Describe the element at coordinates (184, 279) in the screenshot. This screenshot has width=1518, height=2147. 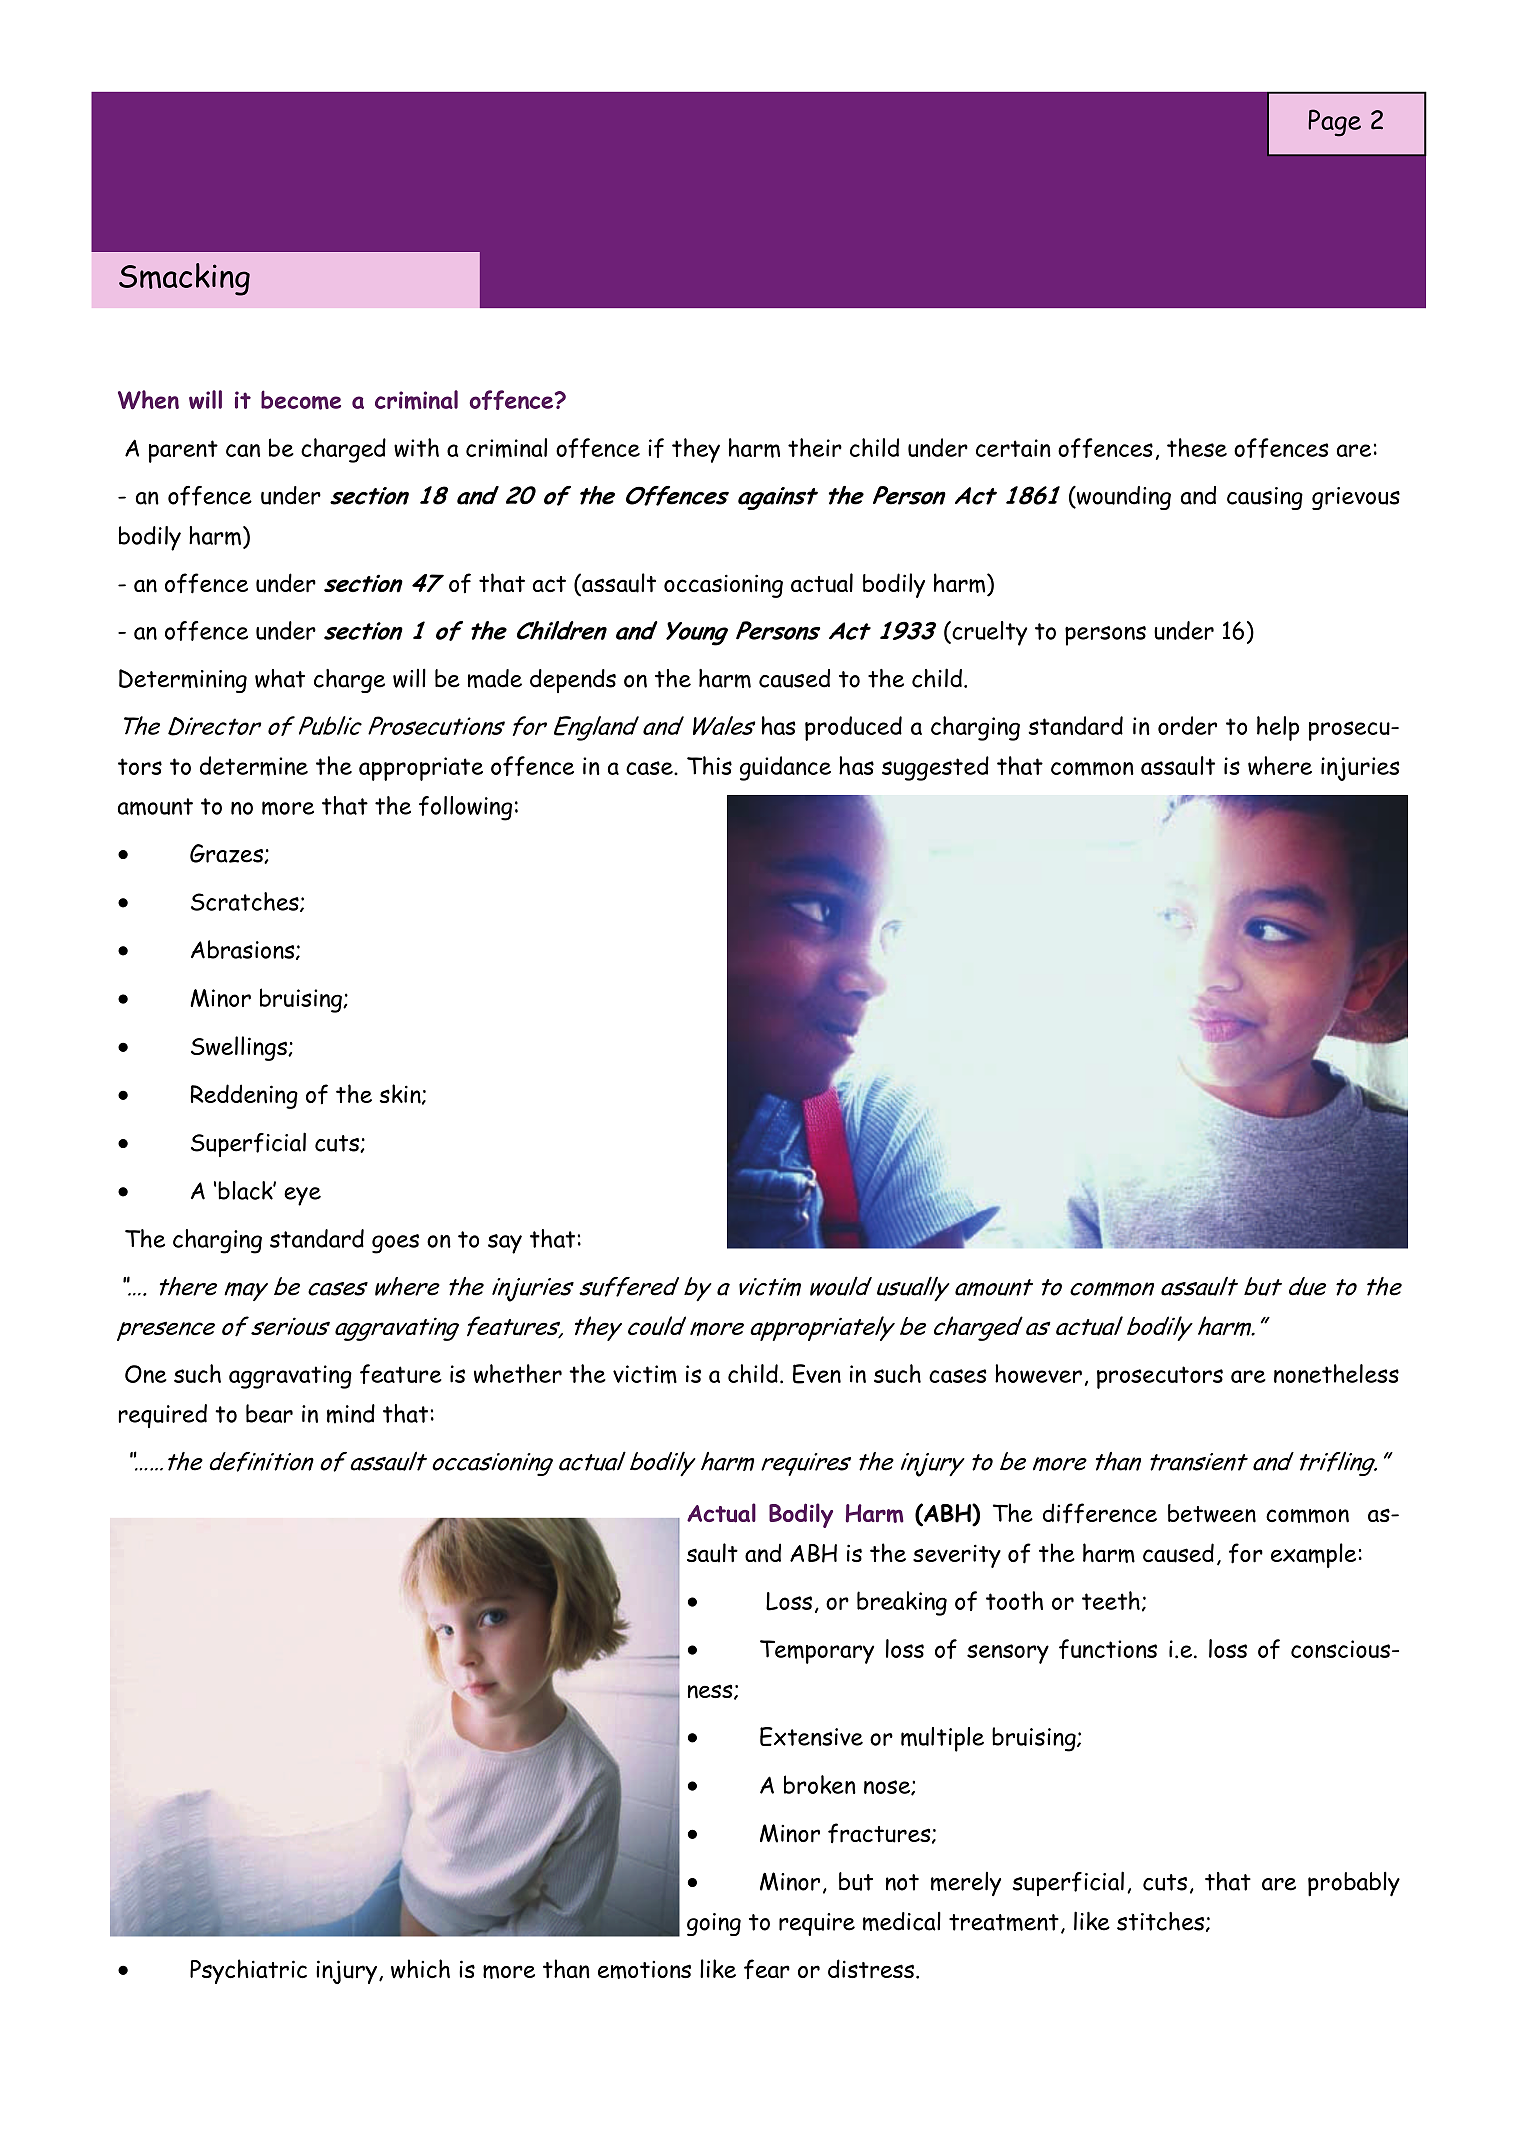
I see `Smacking` at that location.
